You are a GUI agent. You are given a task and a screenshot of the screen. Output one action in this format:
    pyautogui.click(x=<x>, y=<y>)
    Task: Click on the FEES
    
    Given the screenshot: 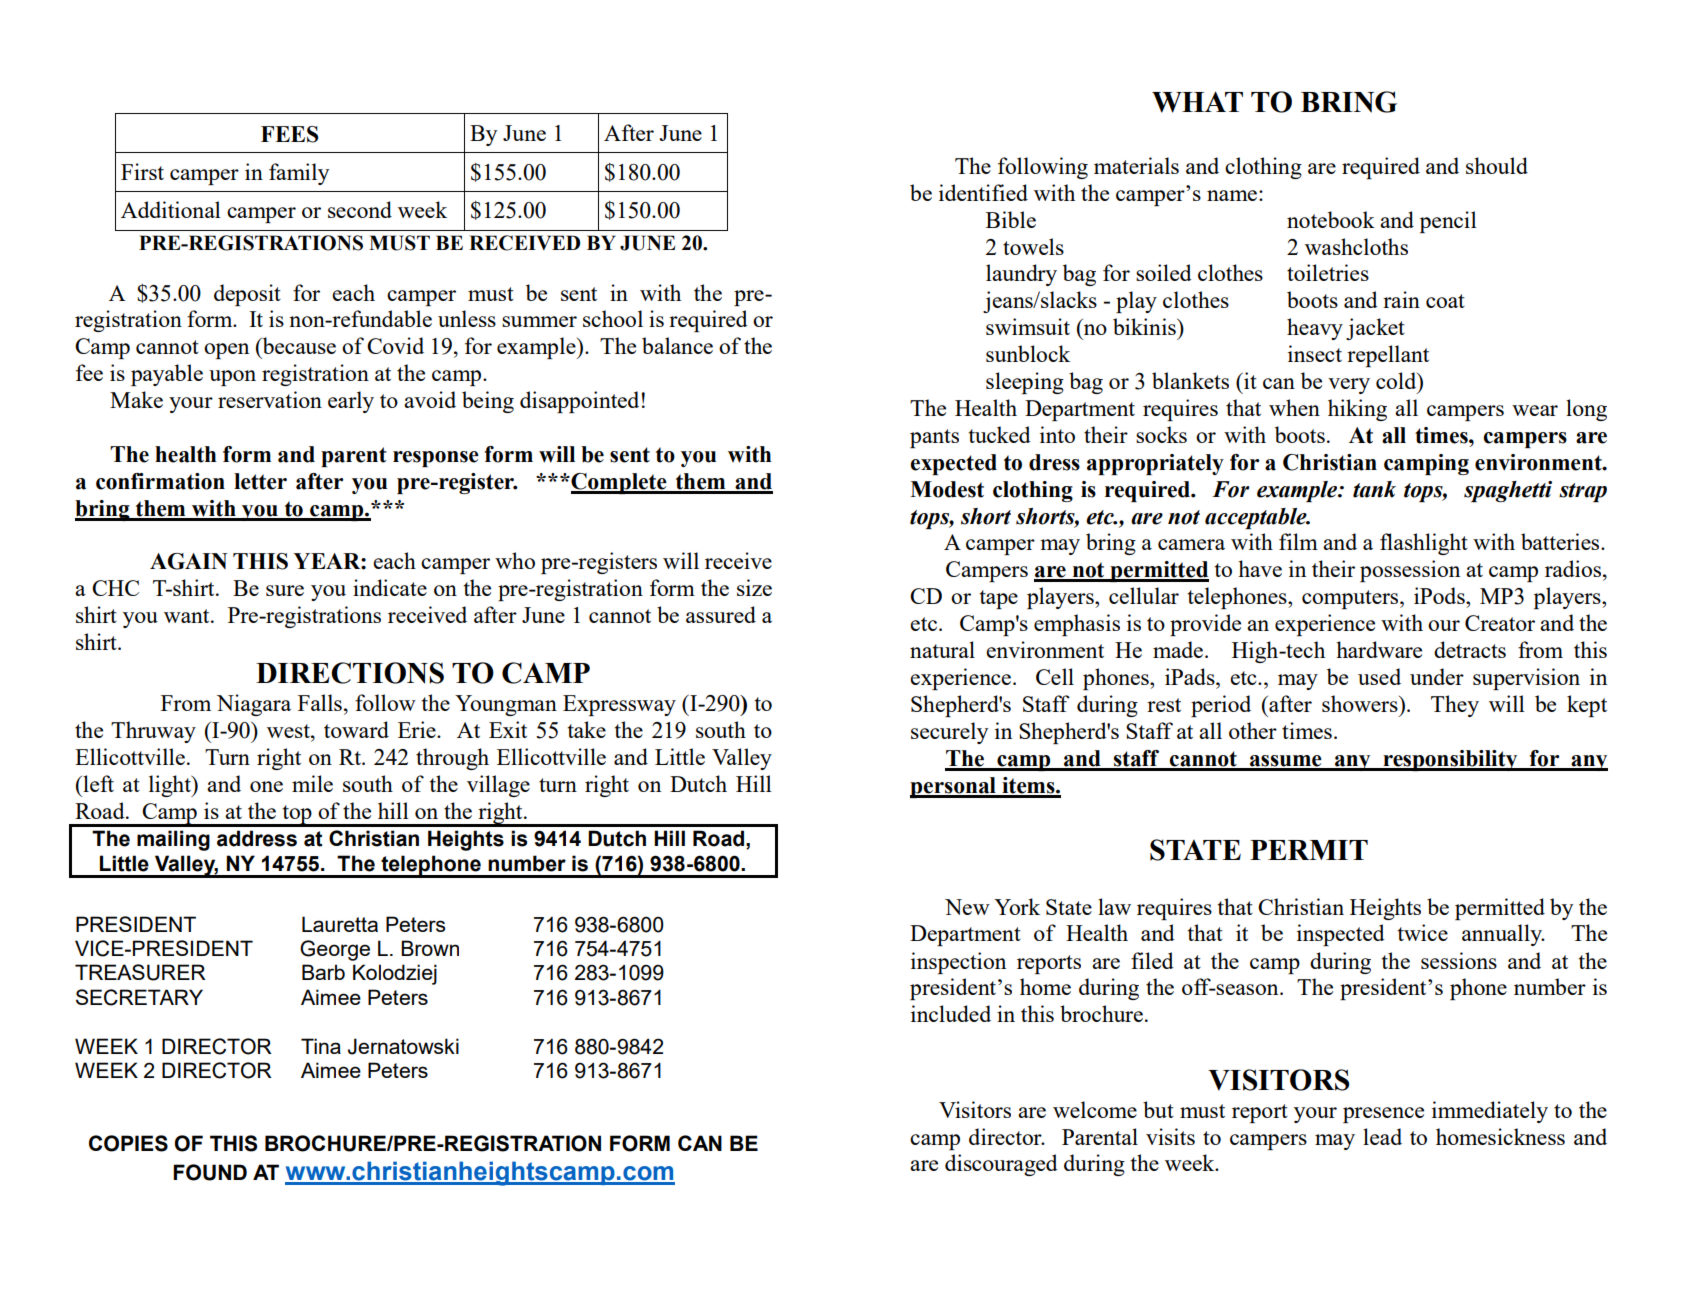 What is the action you would take?
    pyautogui.click(x=290, y=134)
